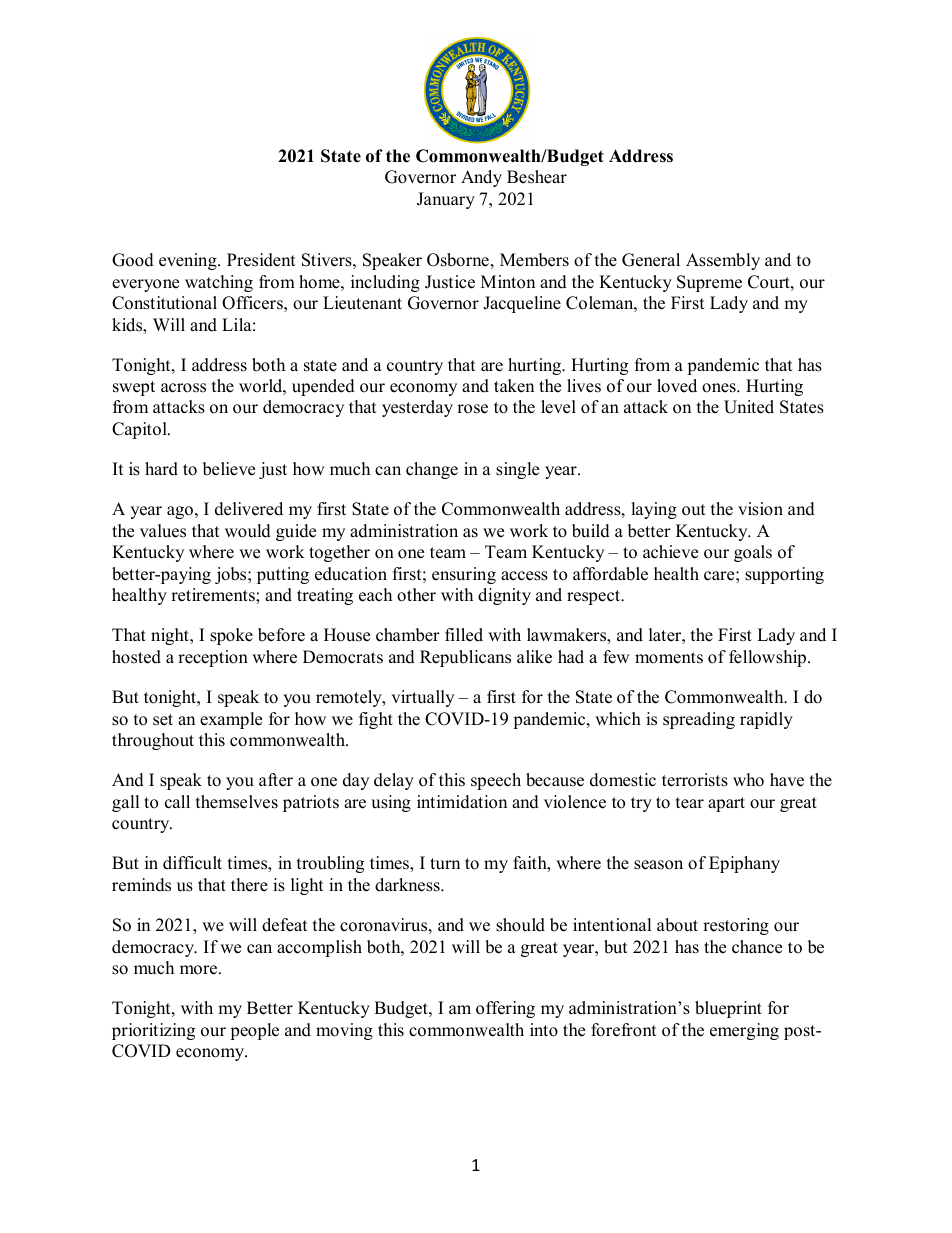  What do you see at coordinates (189, 261) in the screenshot?
I see `evening` at bounding box center [189, 261].
